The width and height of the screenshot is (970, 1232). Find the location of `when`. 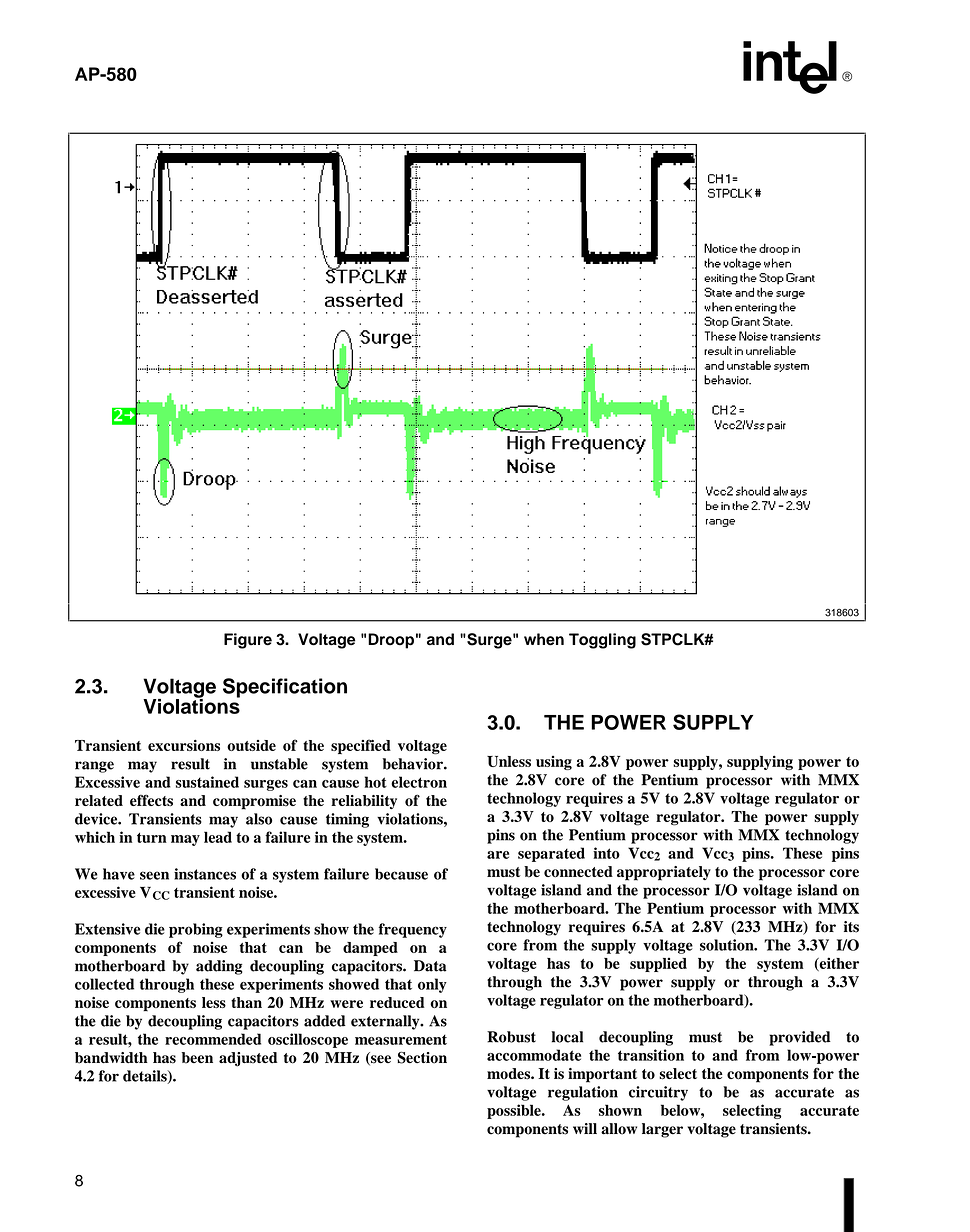

when is located at coordinates (544, 639).
